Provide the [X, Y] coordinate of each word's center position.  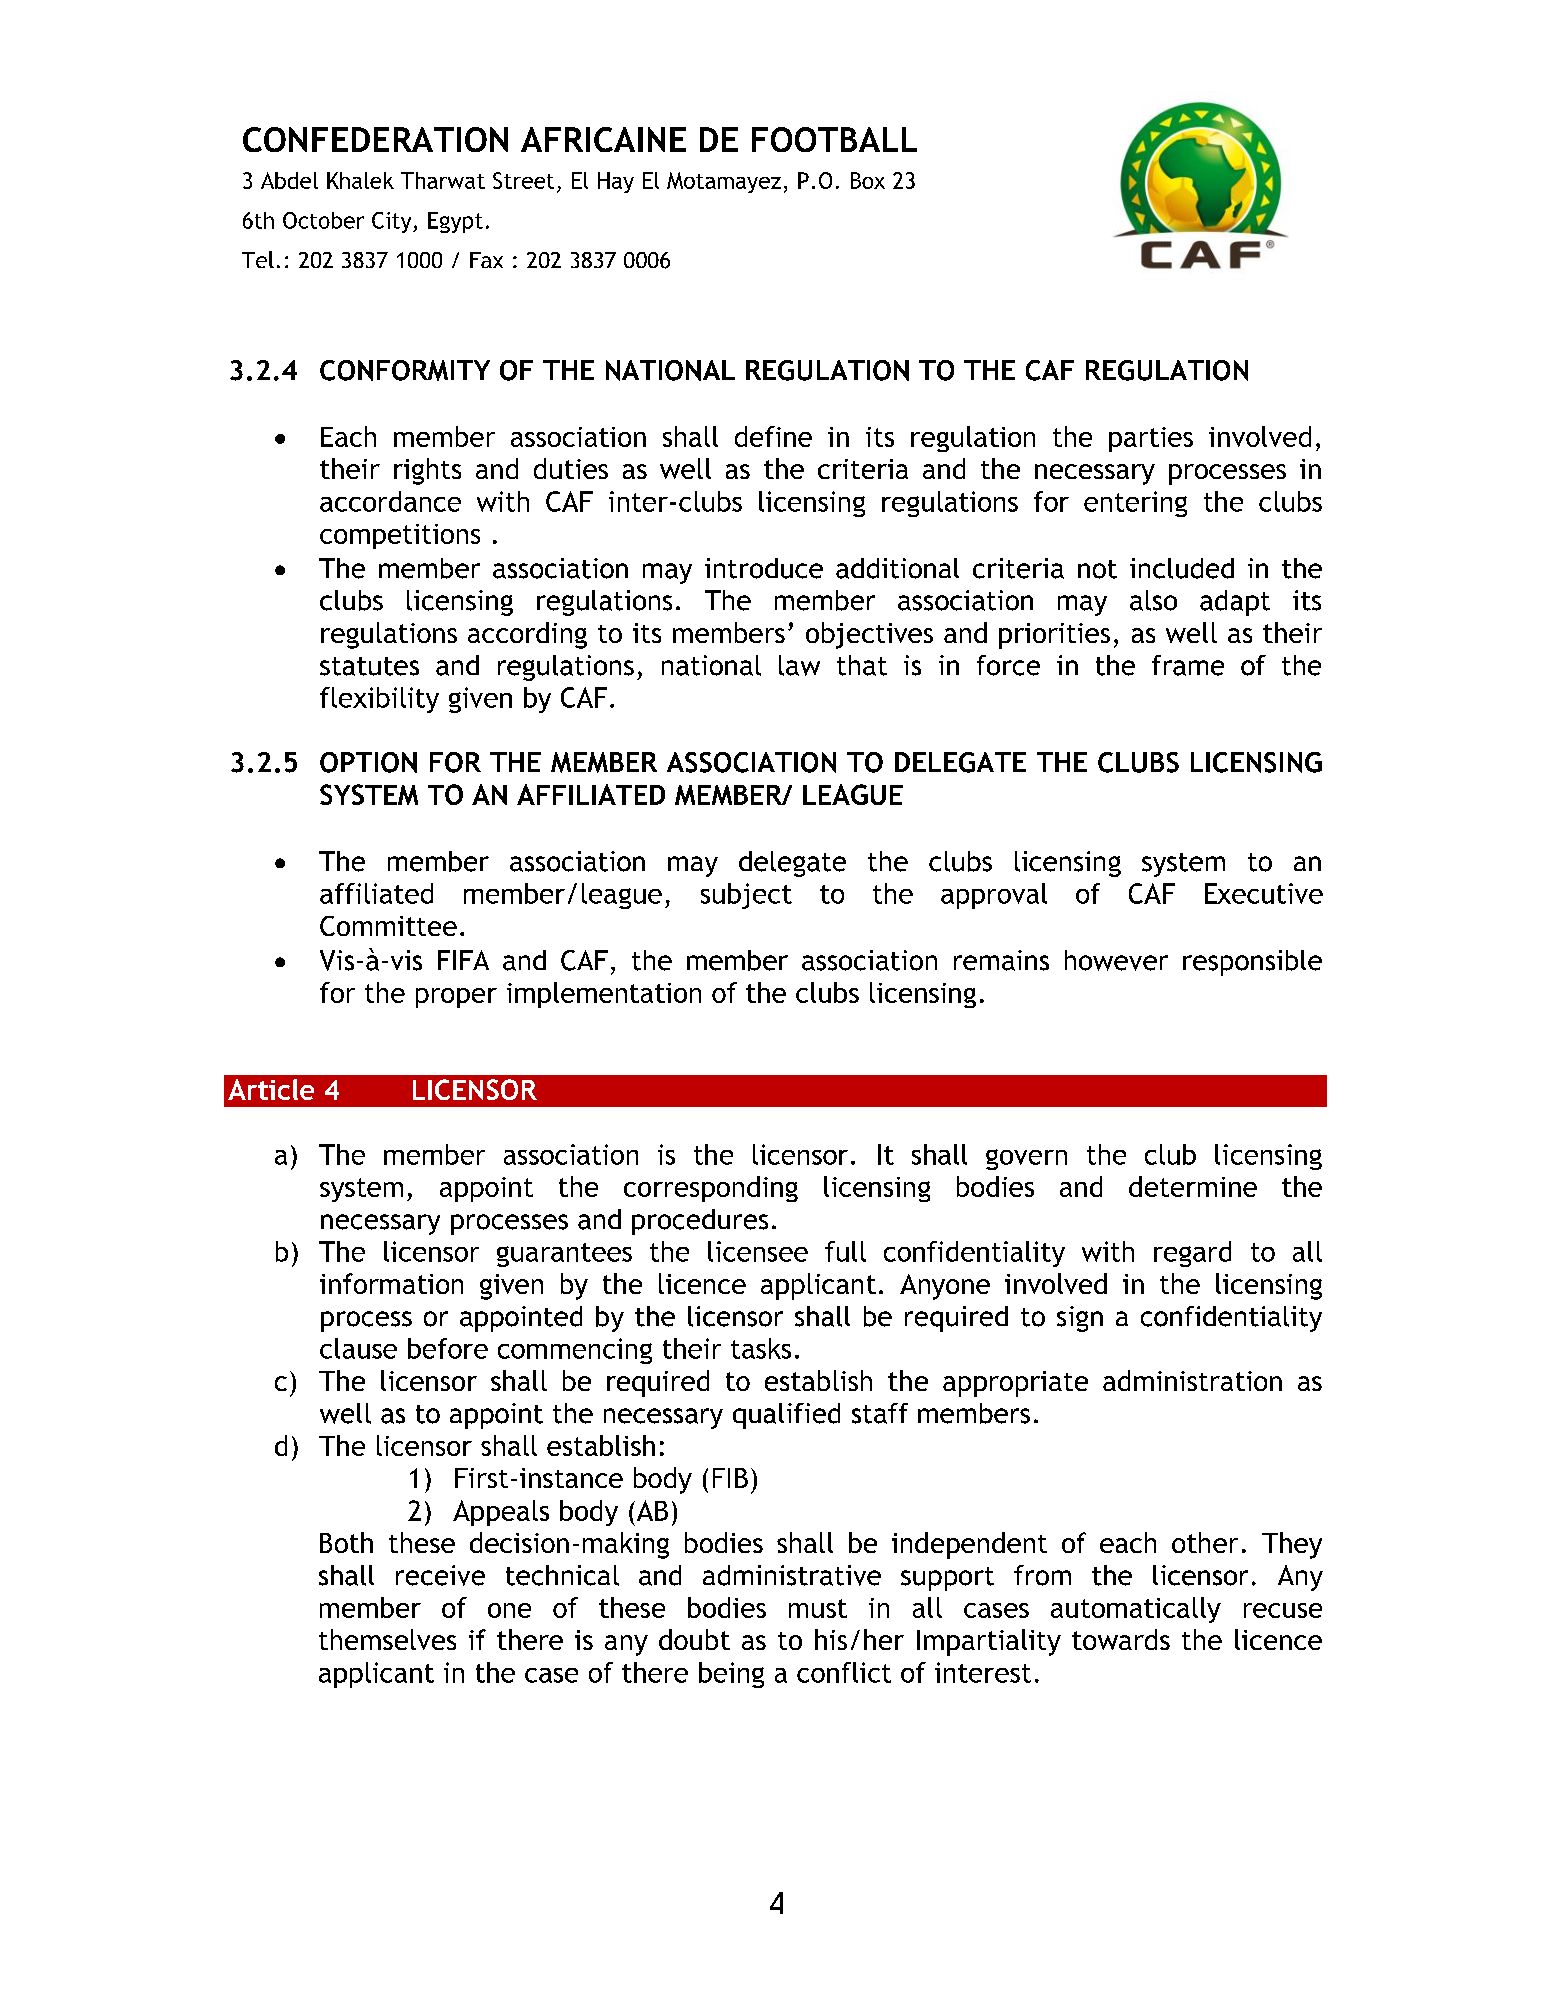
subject [746, 896]
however [1116, 960]
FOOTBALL [834, 139]
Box [868, 180]
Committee [388, 926]
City [393, 222]
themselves [387, 1639]
